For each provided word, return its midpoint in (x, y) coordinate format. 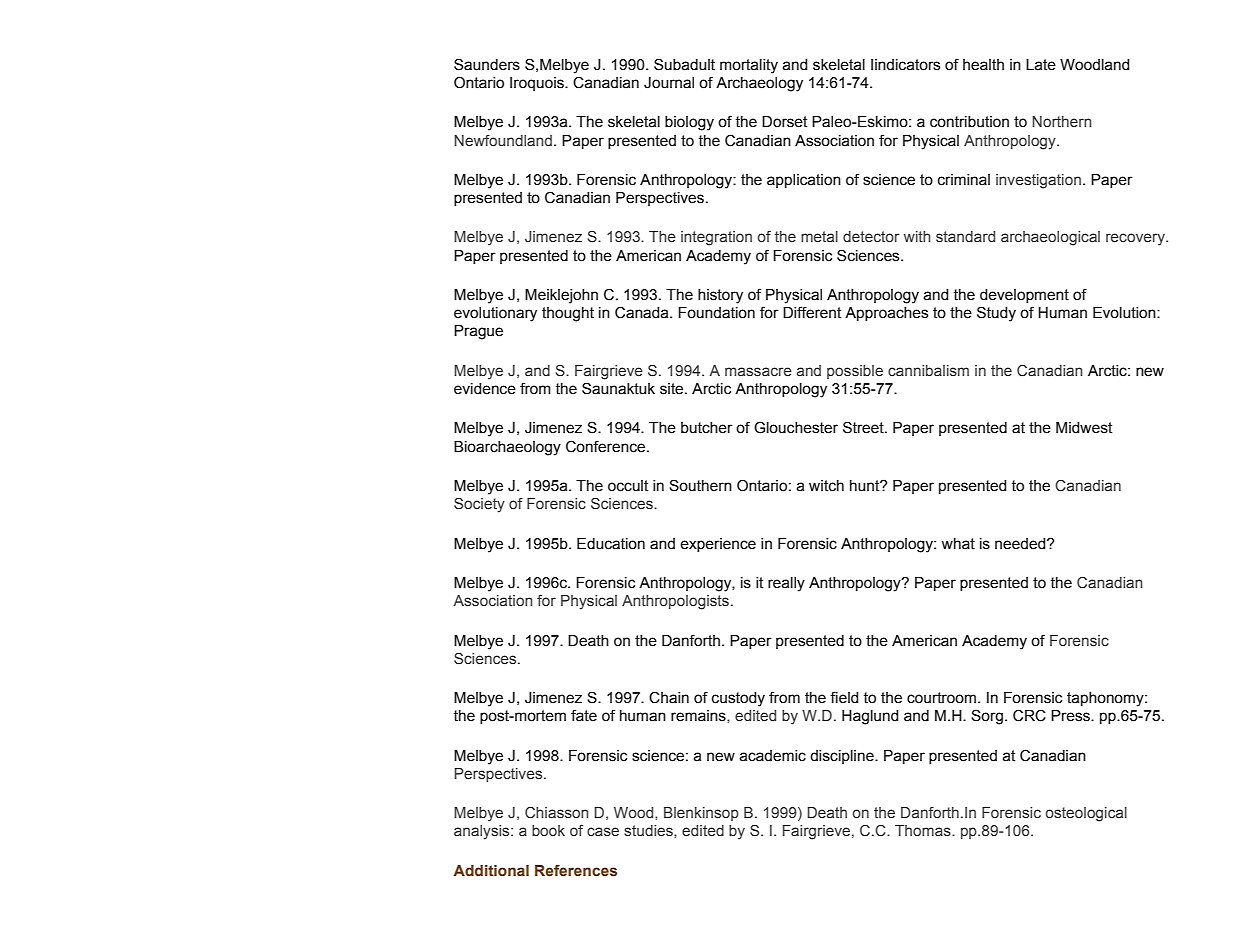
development (1024, 296)
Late (1041, 65)
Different (812, 312)
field (844, 697)
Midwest (1084, 428)
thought (568, 314)
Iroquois (538, 84)
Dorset (784, 122)
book (548, 830)
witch (826, 486)
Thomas (924, 830)
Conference (607, 446)
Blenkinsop (701, 814)
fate (584, 715)
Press (1071, 716)
